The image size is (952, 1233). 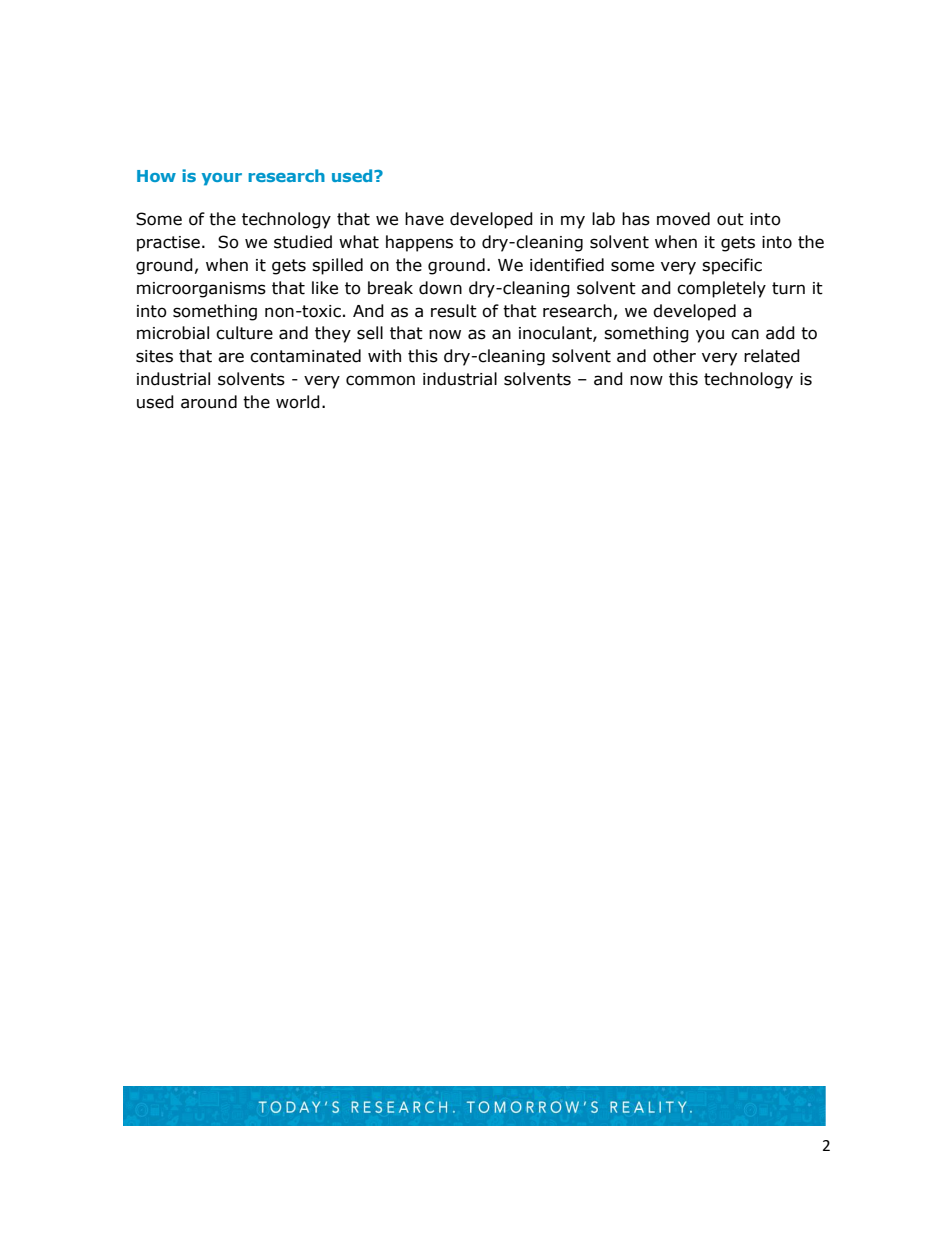 What do you see at coordinates (683, 219) in the screenshot?
I see `moved` at bounding box center [683, 219].
